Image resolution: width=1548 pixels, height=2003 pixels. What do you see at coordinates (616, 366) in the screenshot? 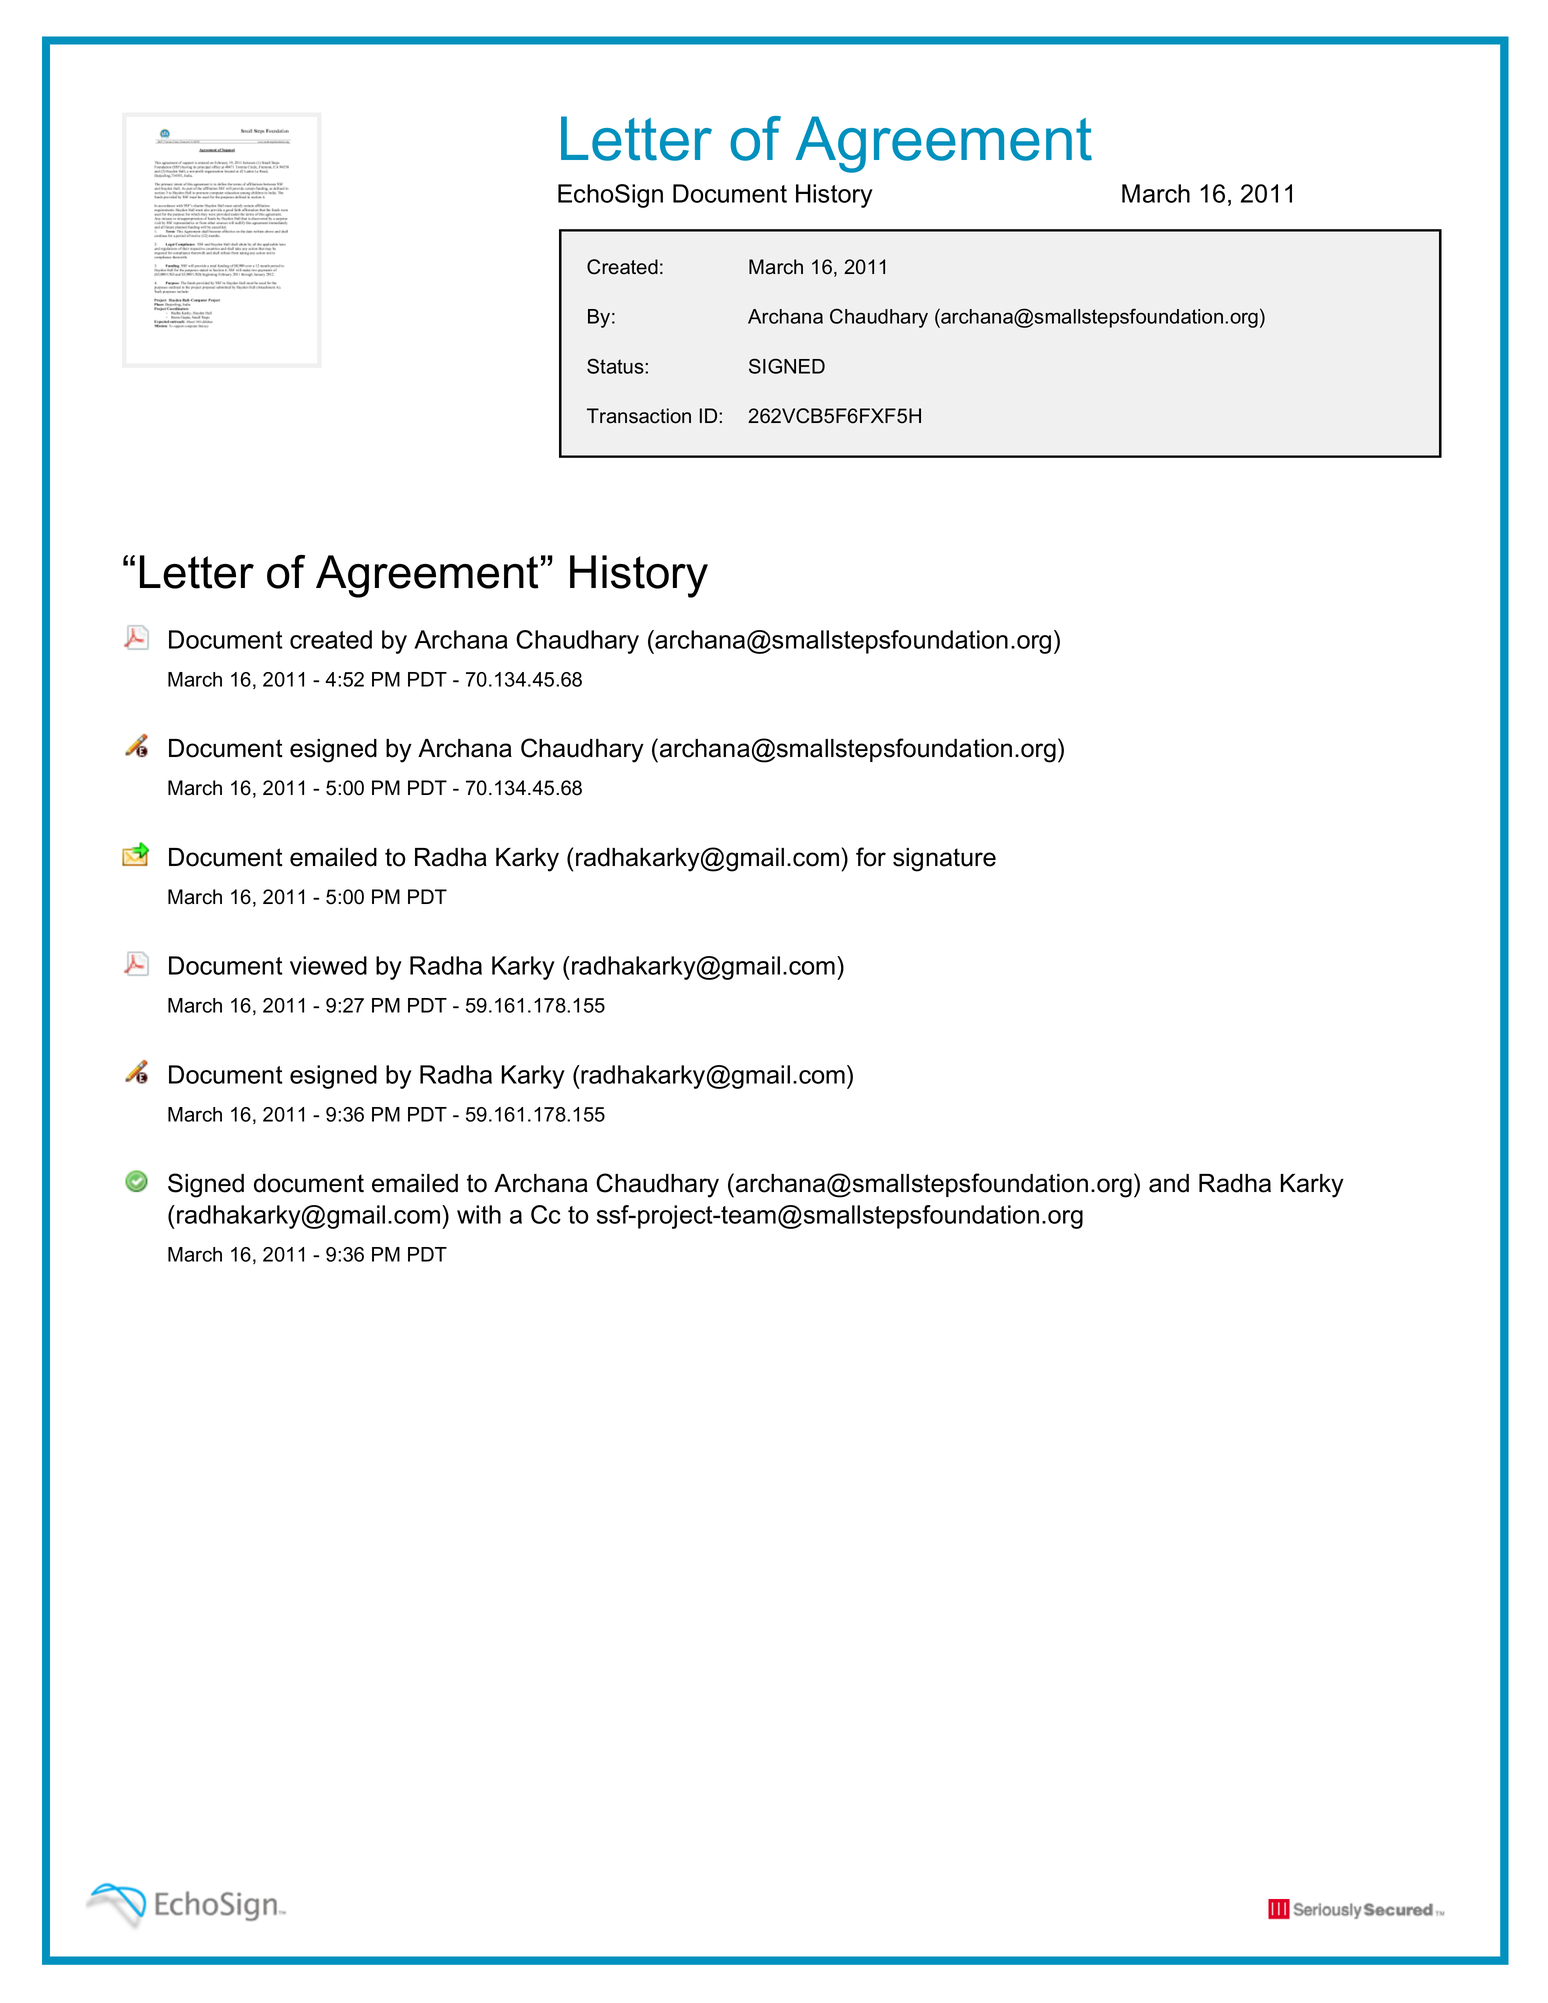
I see `Status` at bounding box center [616, 366].
